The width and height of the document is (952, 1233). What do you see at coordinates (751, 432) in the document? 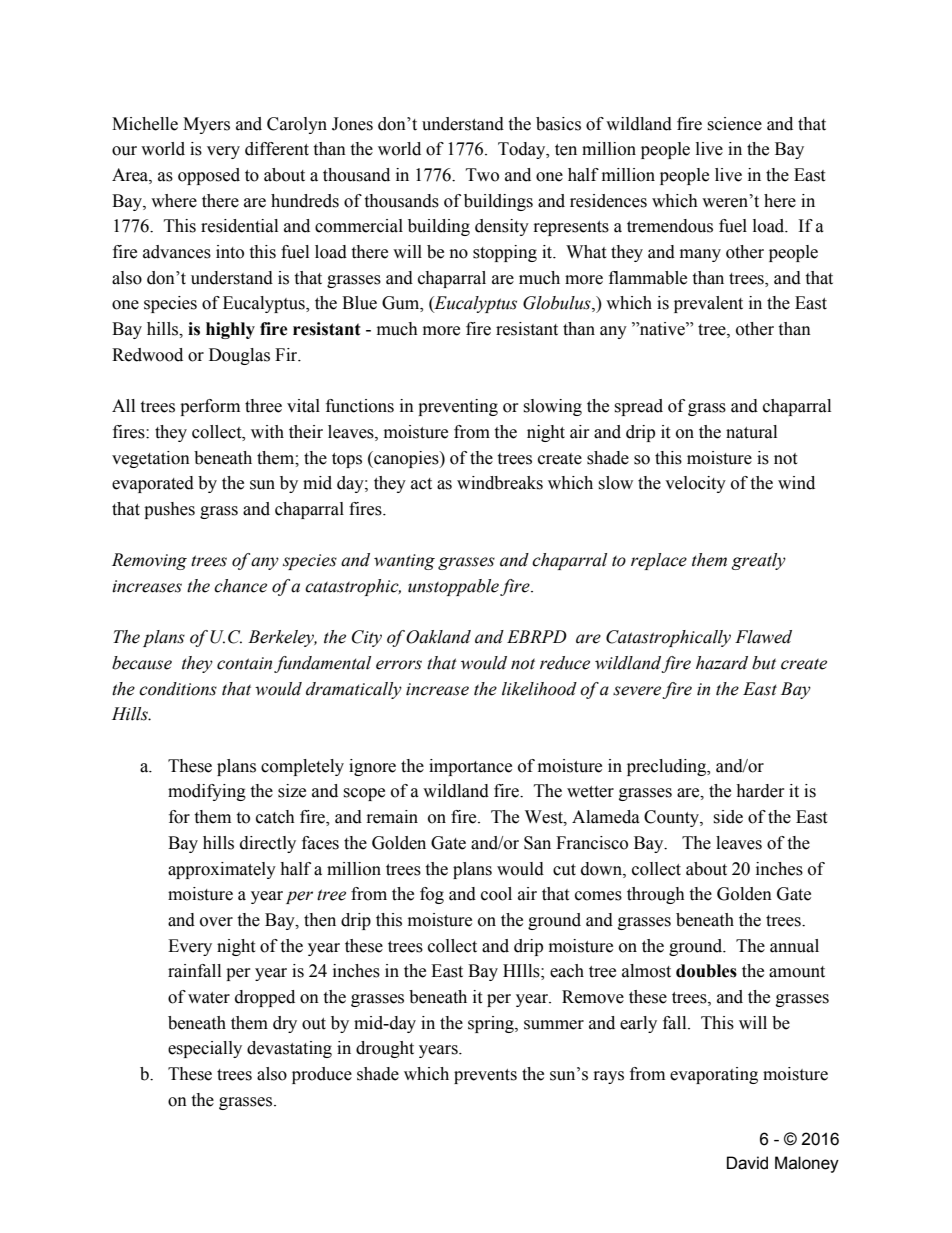
I see `natural` at bounding box center [751, 432].
